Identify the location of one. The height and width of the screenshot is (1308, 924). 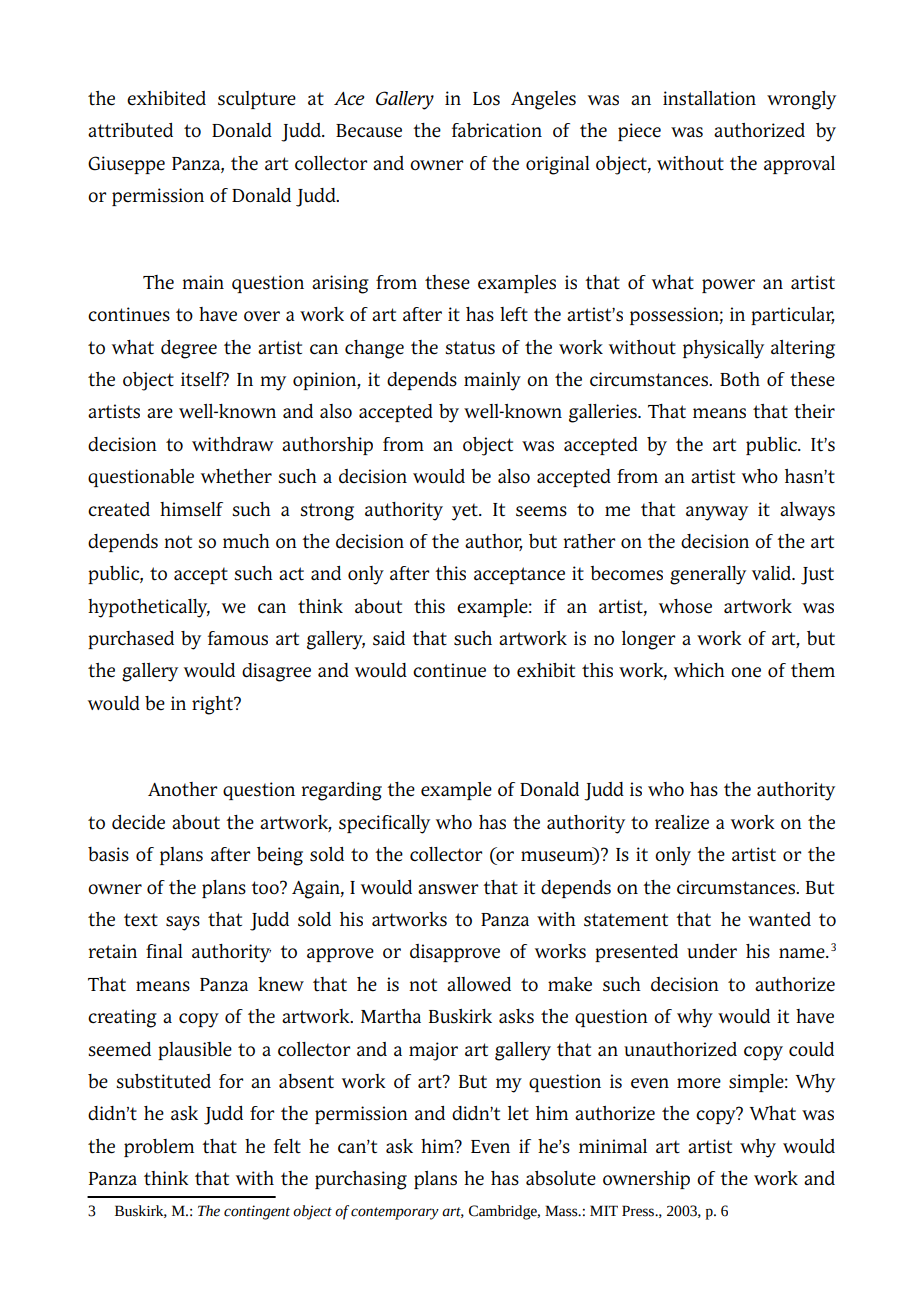
(746, 672).
